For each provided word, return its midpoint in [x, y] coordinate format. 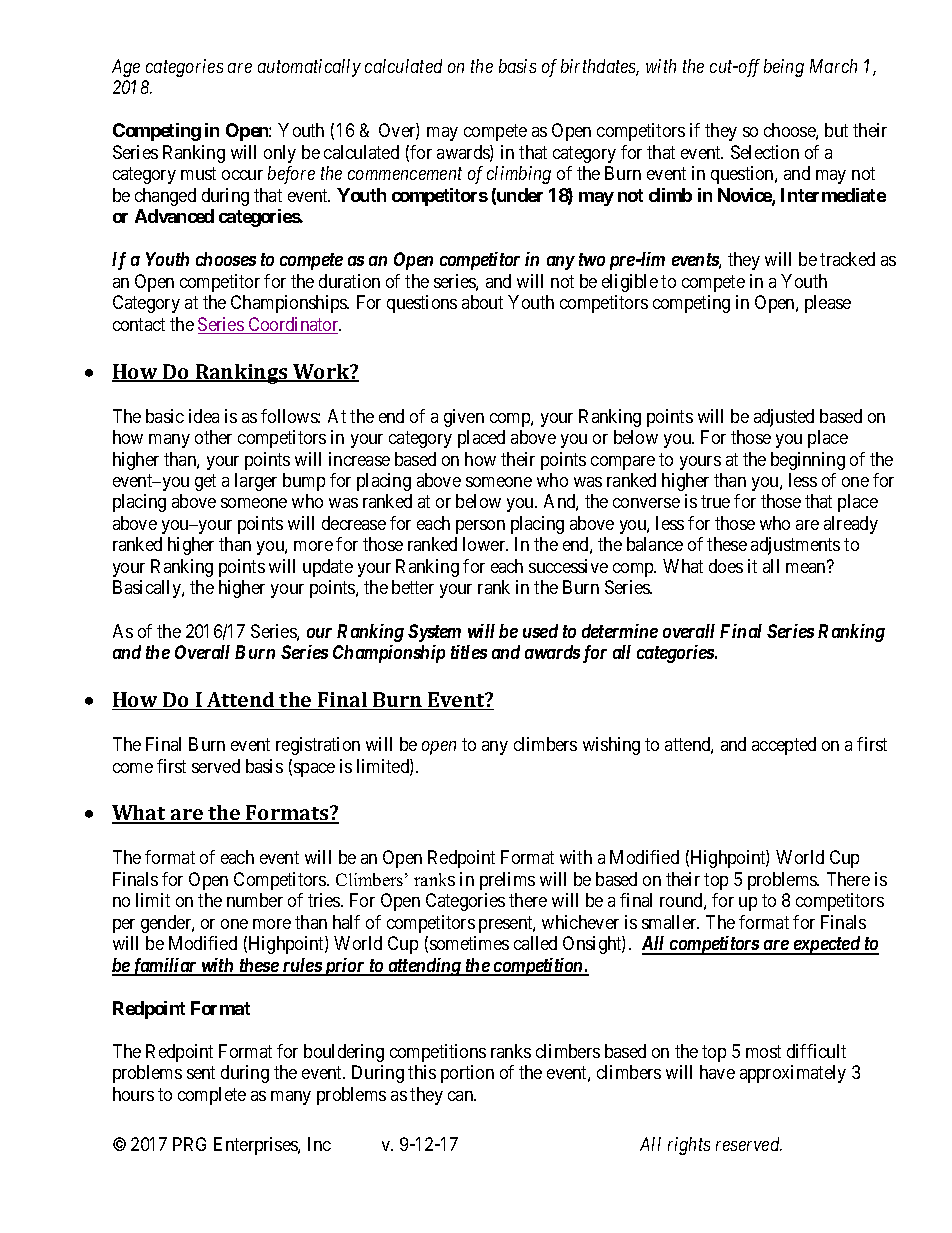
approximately [793, 1074]
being [784, 68]
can [462, 1096]
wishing [611, 746]
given [464, 418]
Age [126, 68]
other [213, 437]
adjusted [784, 418]
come [133, 768]
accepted [784, 746]
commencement [405, 174]
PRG [189, 1144]
